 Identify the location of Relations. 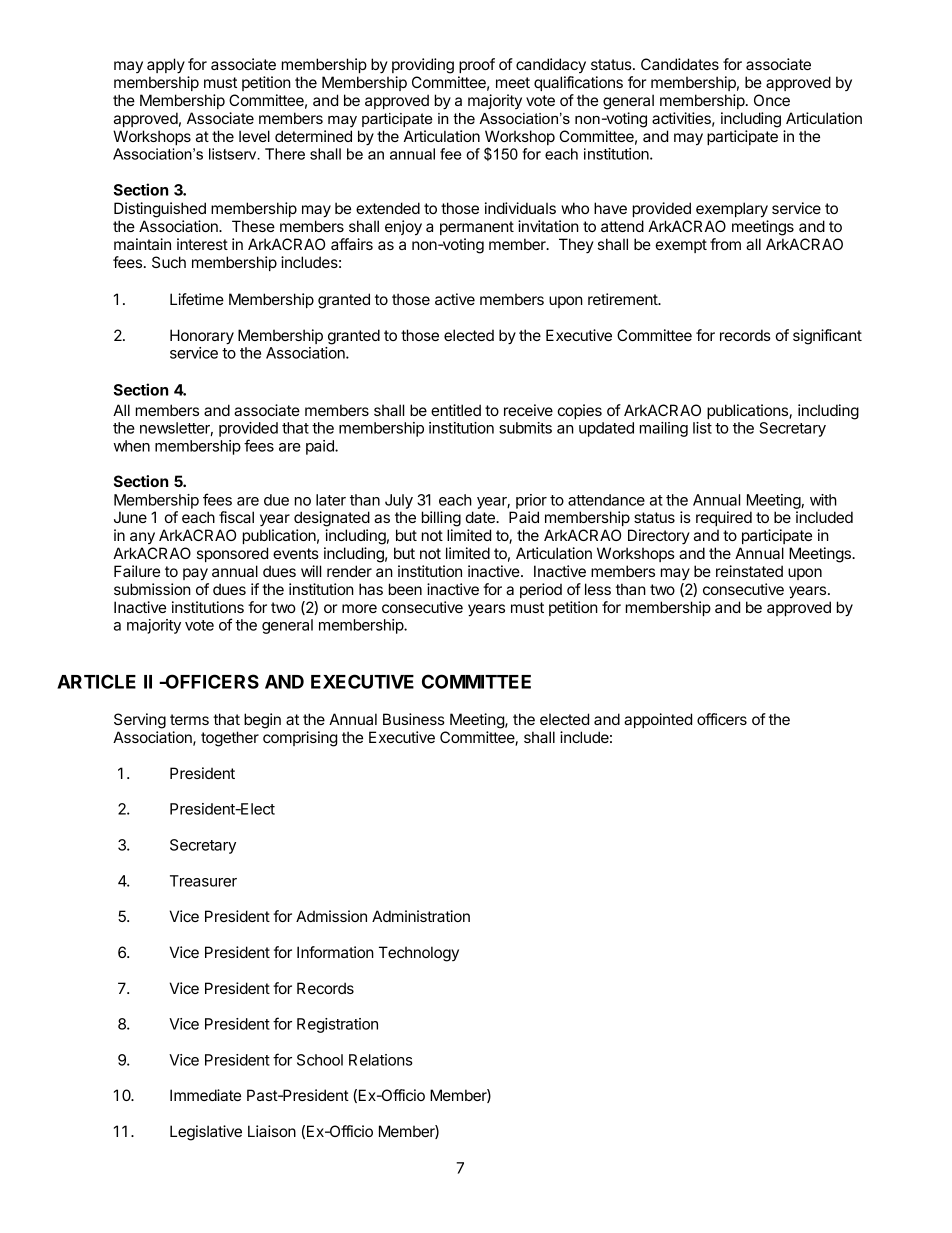
(380, 1060).
